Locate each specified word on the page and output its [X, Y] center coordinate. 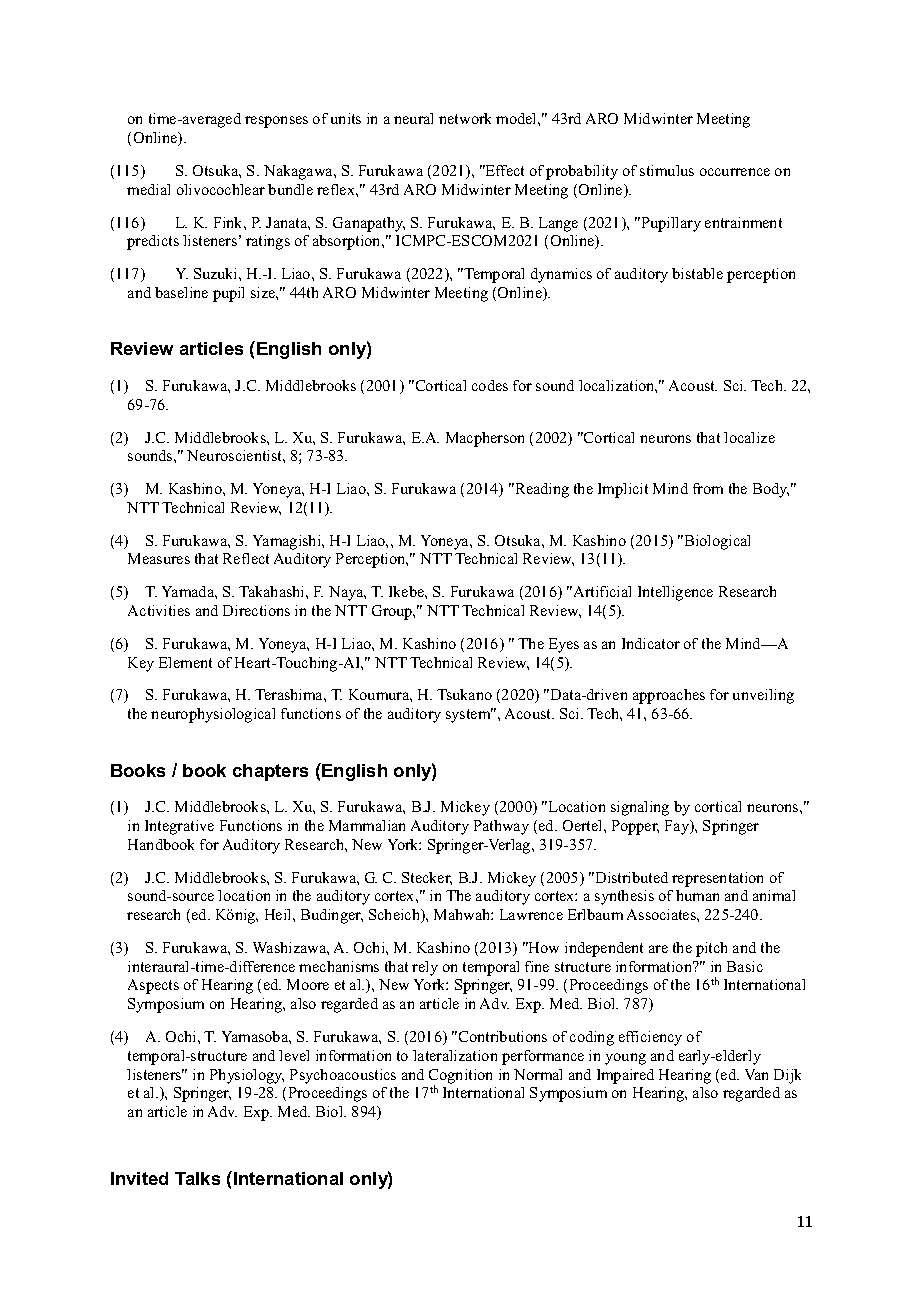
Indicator [651, 643]
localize [749, 437]
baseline [181, 292]
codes [490, 385]
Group [393, 612]
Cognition [460, 1077]
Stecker [427, 878]
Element [185, 662]
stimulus [667, 170]
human [697, 895]
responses [276, 122]
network [465, 118]
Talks [197, 1178]
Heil [279, 914]
